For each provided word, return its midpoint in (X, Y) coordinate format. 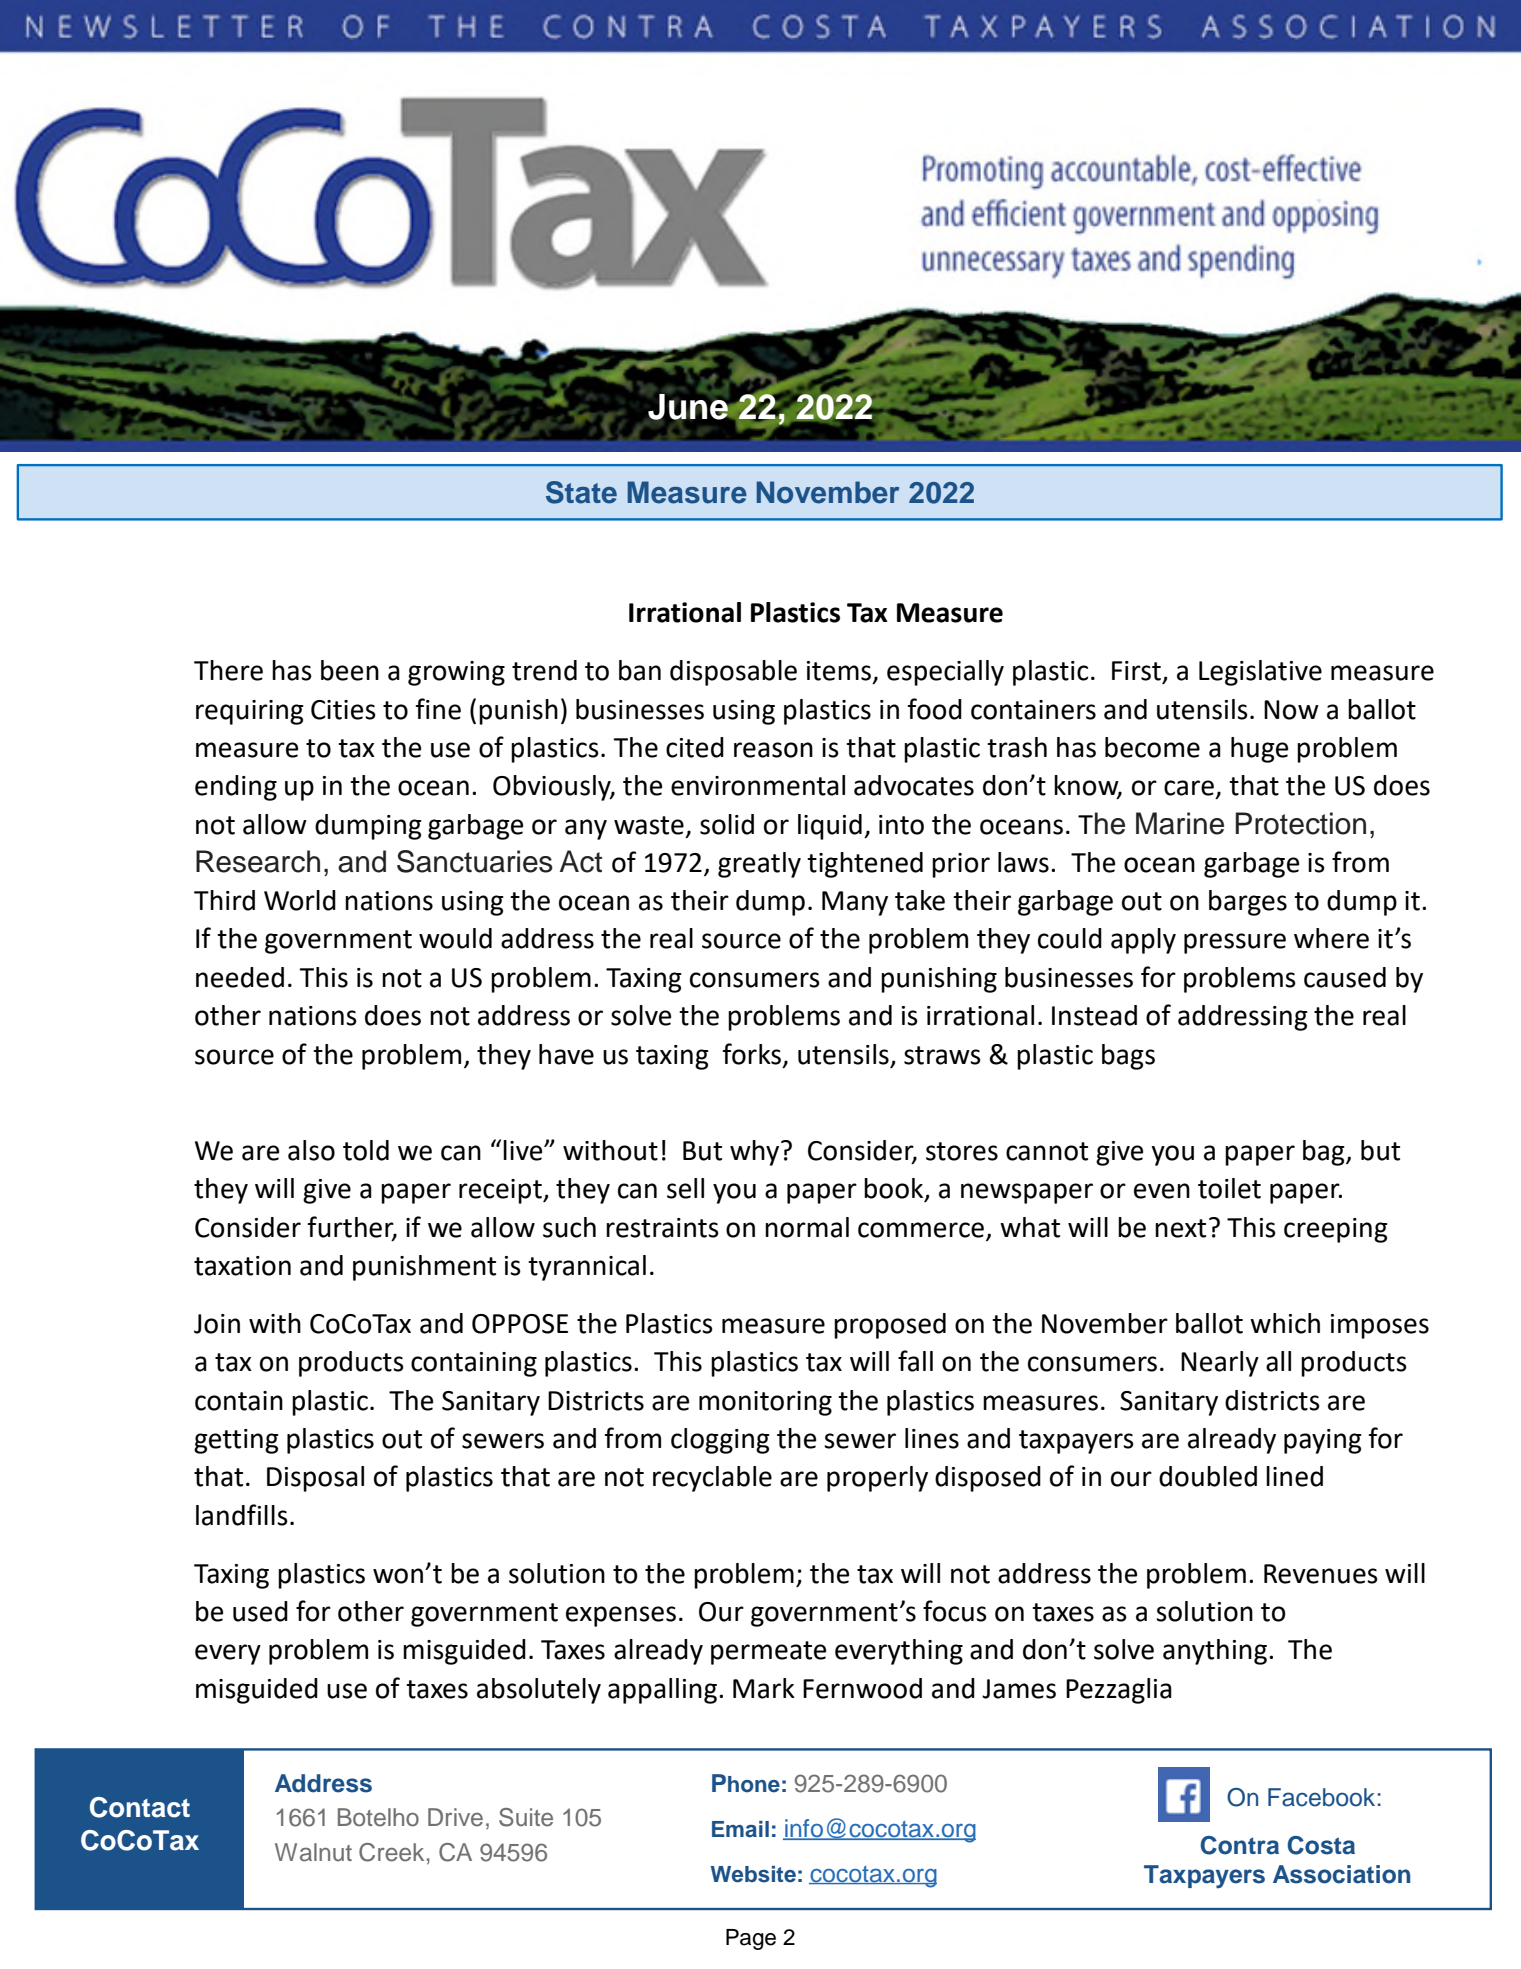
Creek (391, 1852)
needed (240, 977)
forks (752, 1054)
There (228, 670)
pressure (1235, 943)
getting (236, 1441)
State (581, 492)
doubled (1208, 1476)
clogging (720, 1441)
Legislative (1260, 673)
